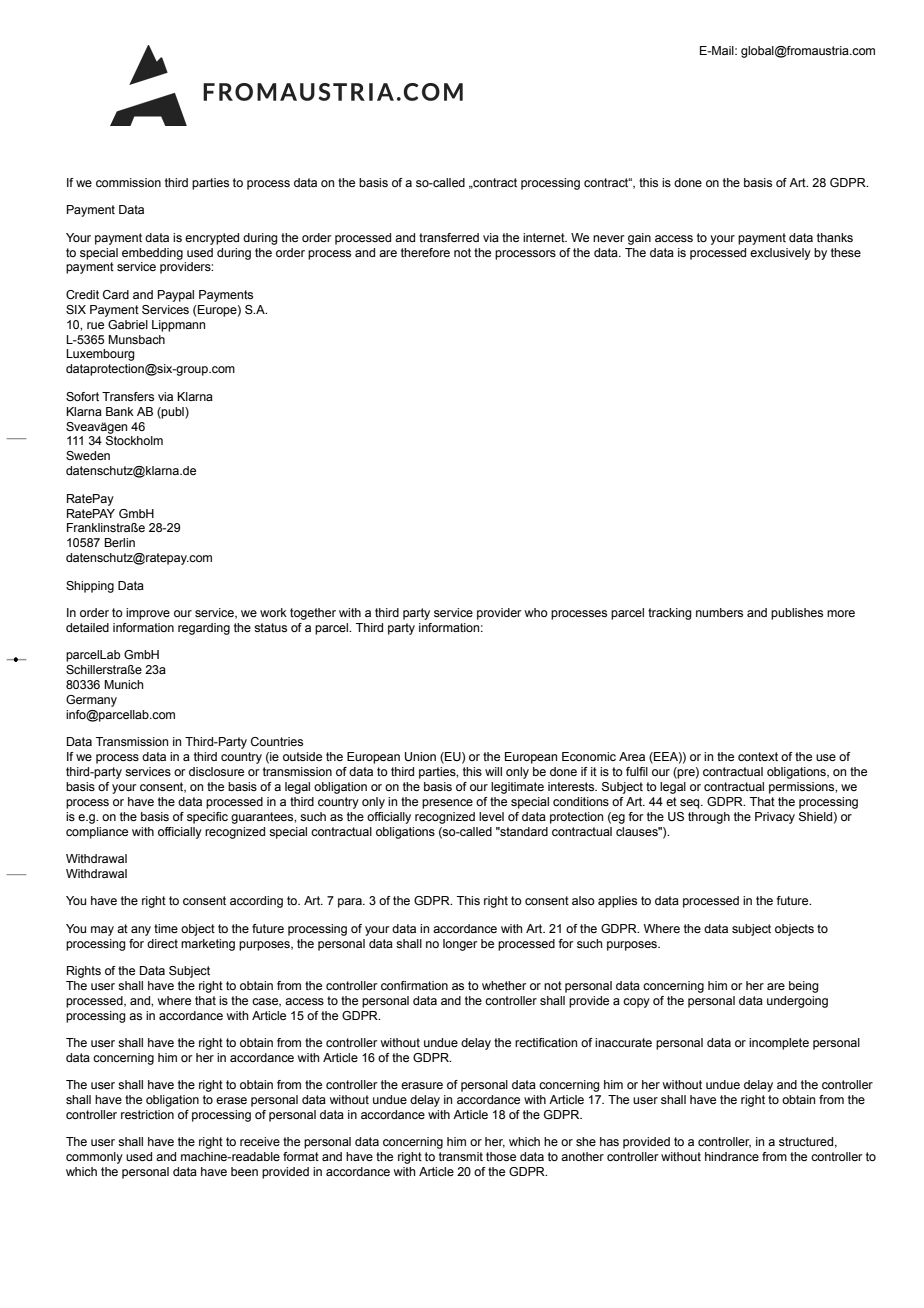  I want to click on specific, so click(207, 818).
